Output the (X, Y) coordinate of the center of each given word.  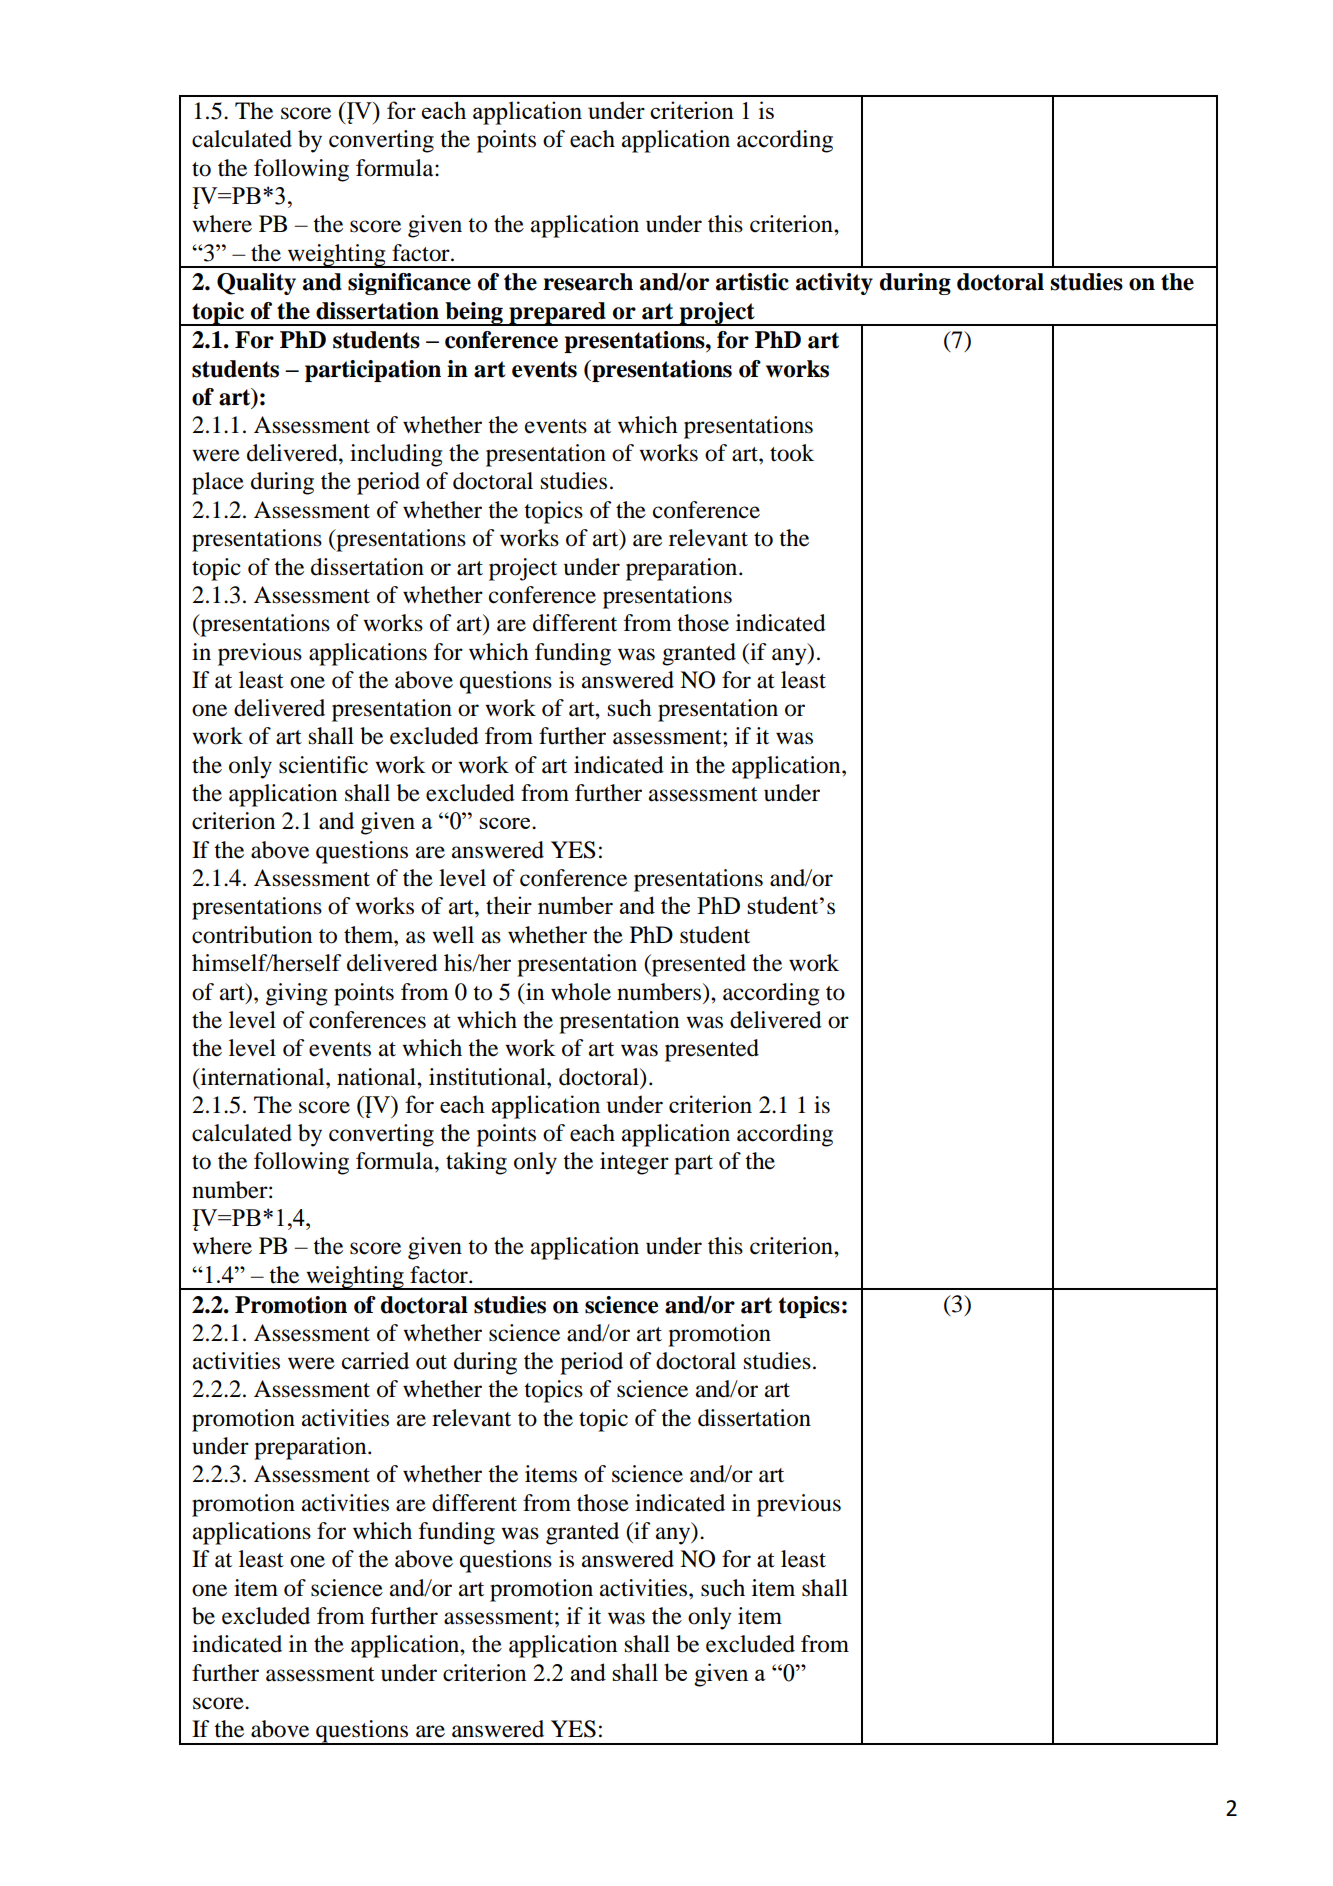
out (431, 1362)
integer (634, 1163)
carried (375, 1361)
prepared (557, 314)
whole (581, 992)
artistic (752, 282)
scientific (323, 765)
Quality (256, 284)
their (509, 905)
